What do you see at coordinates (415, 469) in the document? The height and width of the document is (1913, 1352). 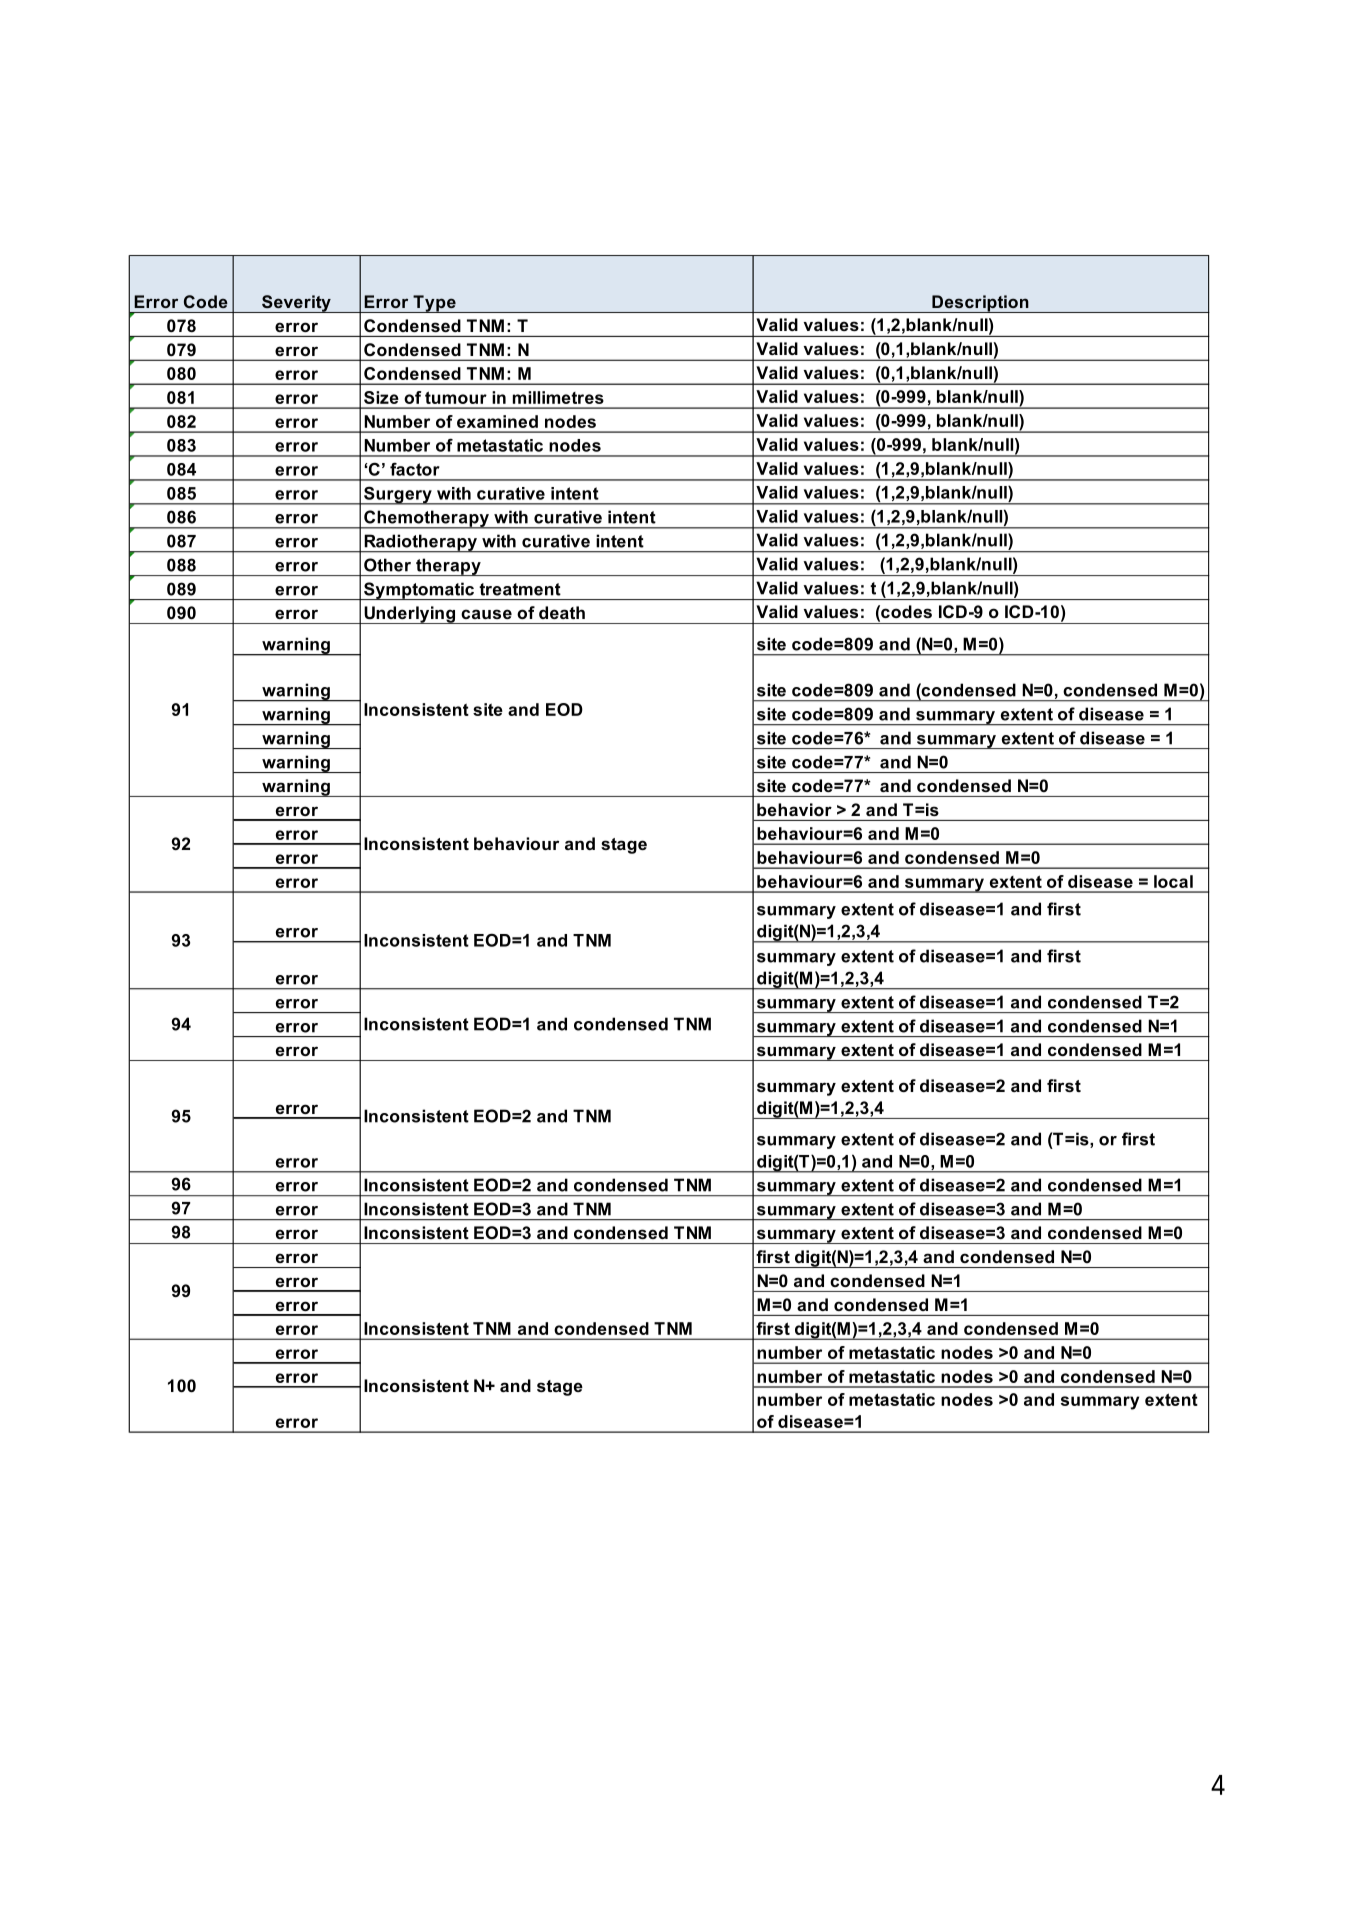 I see `factor` at bounding box center [415, 469].
